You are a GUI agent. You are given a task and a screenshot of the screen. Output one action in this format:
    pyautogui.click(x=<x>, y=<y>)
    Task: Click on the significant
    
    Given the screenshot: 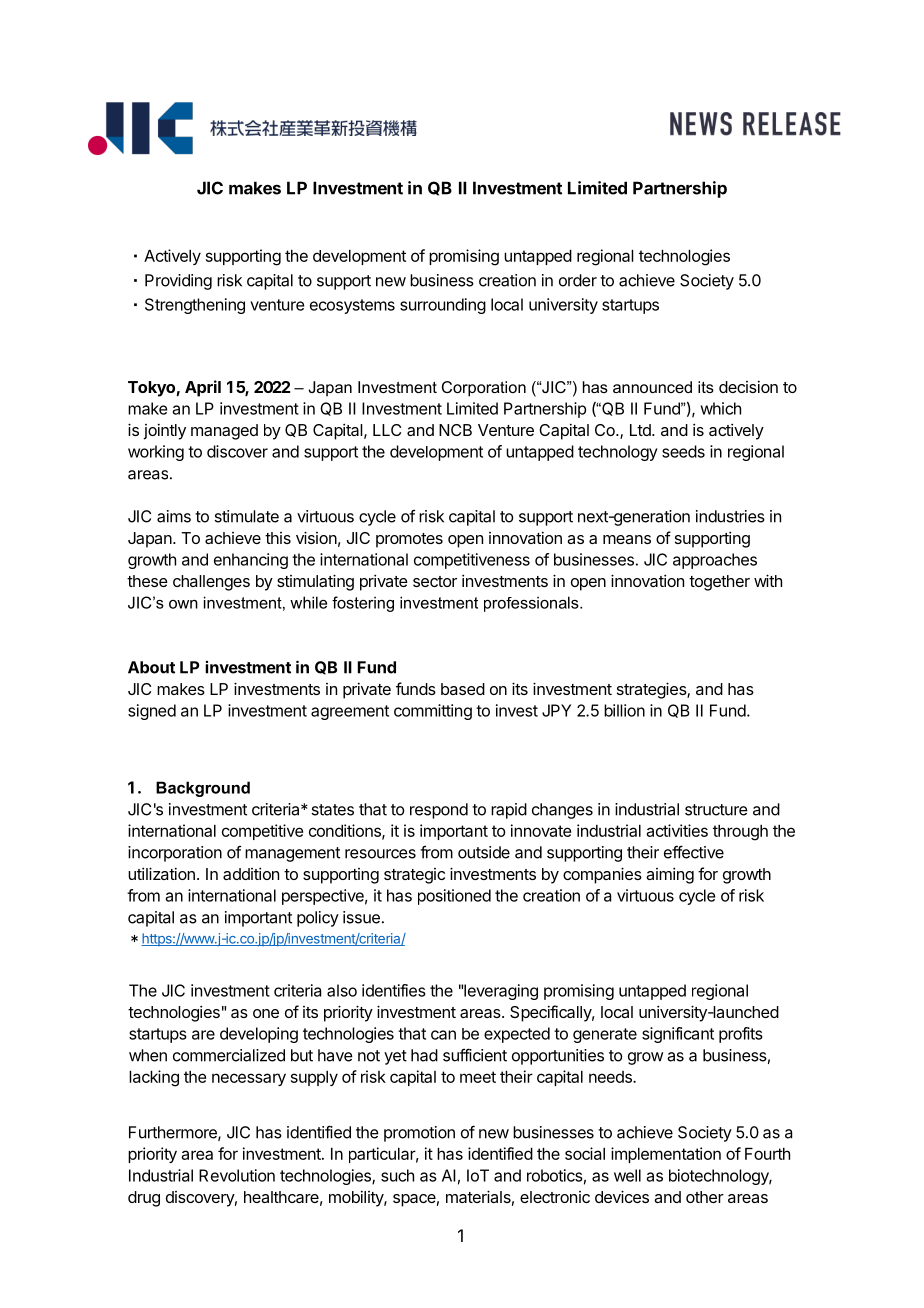 What is the action you would take?
    pyautogui.click(x=678, y=1035)
